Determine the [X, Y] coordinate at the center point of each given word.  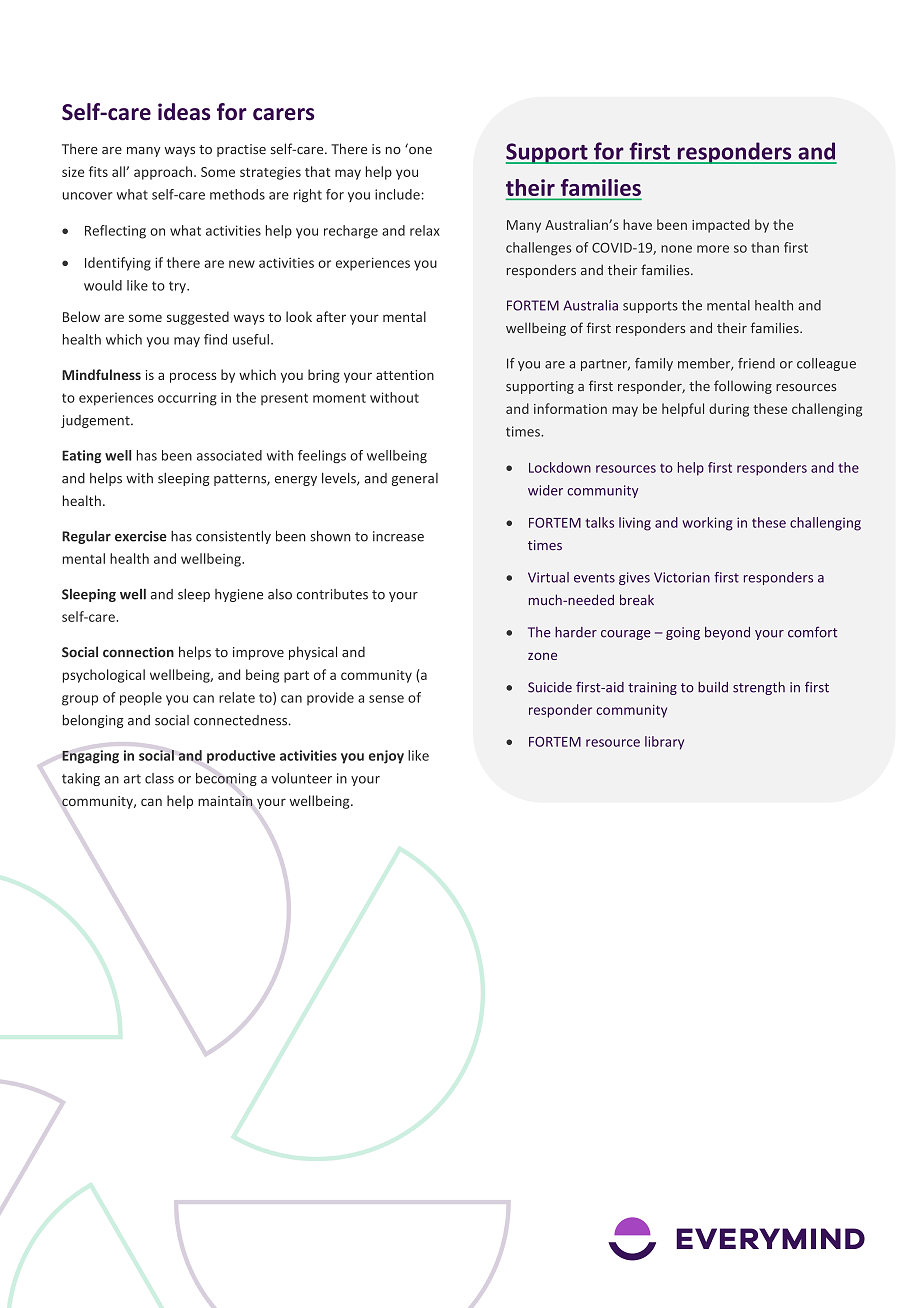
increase [398, 536]
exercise [141, 536]
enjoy [386, 757]
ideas [184, 112]
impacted [721, 226]
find [215, 339]
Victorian [682, 577]
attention [405, 375]
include [397, 194]
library [664, 743]
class [159, 778]
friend [756, 363]
